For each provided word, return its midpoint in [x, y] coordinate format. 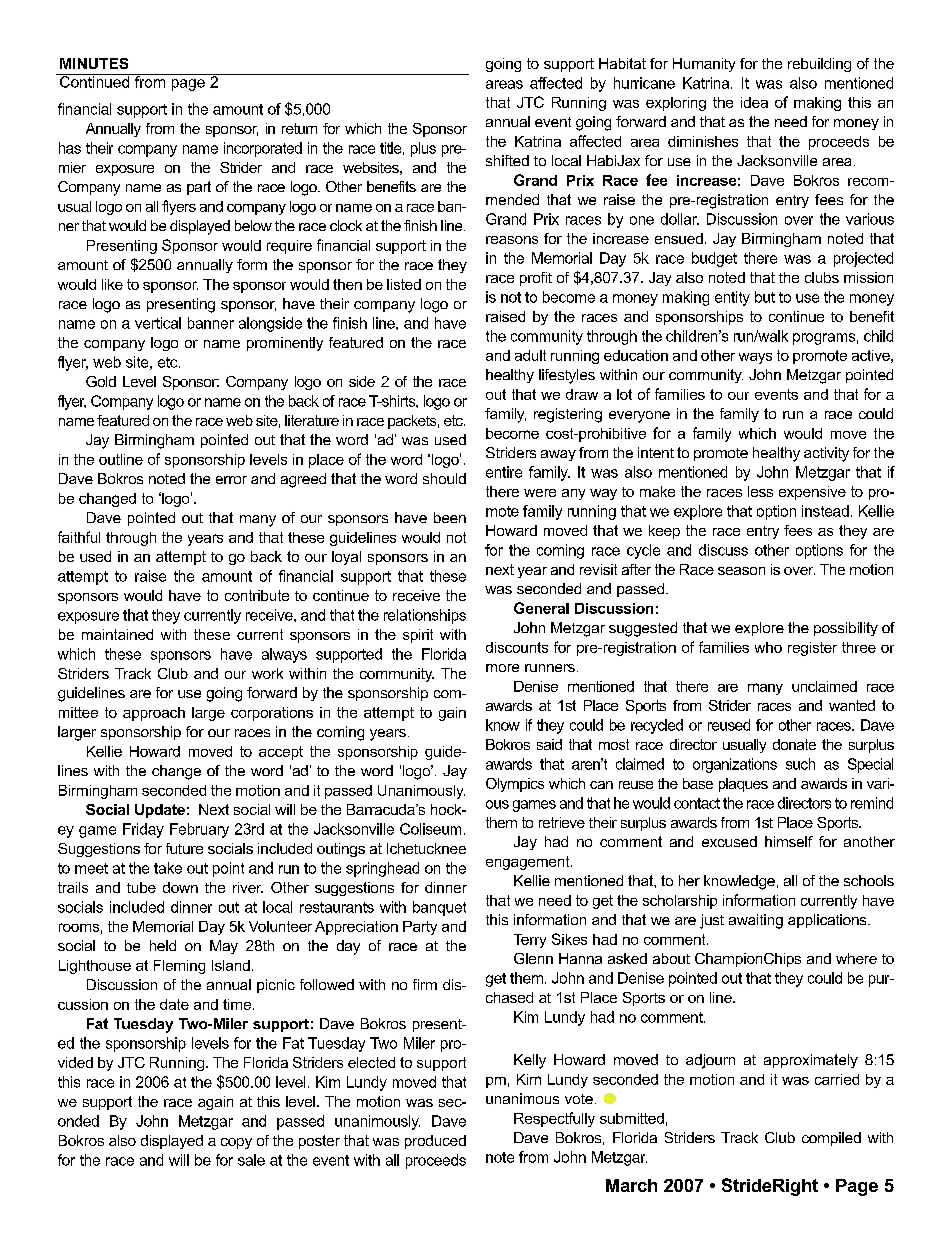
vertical [158, 323]
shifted [507, 160]
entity [732, 298]
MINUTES [94, 63]
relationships [425, 616]
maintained [117, 634]
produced [435, 1142]
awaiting [756, 921]
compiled [831, 1139]
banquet [439, 908]
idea [754, 102]
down [180, 887]
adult [530, 355]
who [768, 647]
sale [251, 1160]
